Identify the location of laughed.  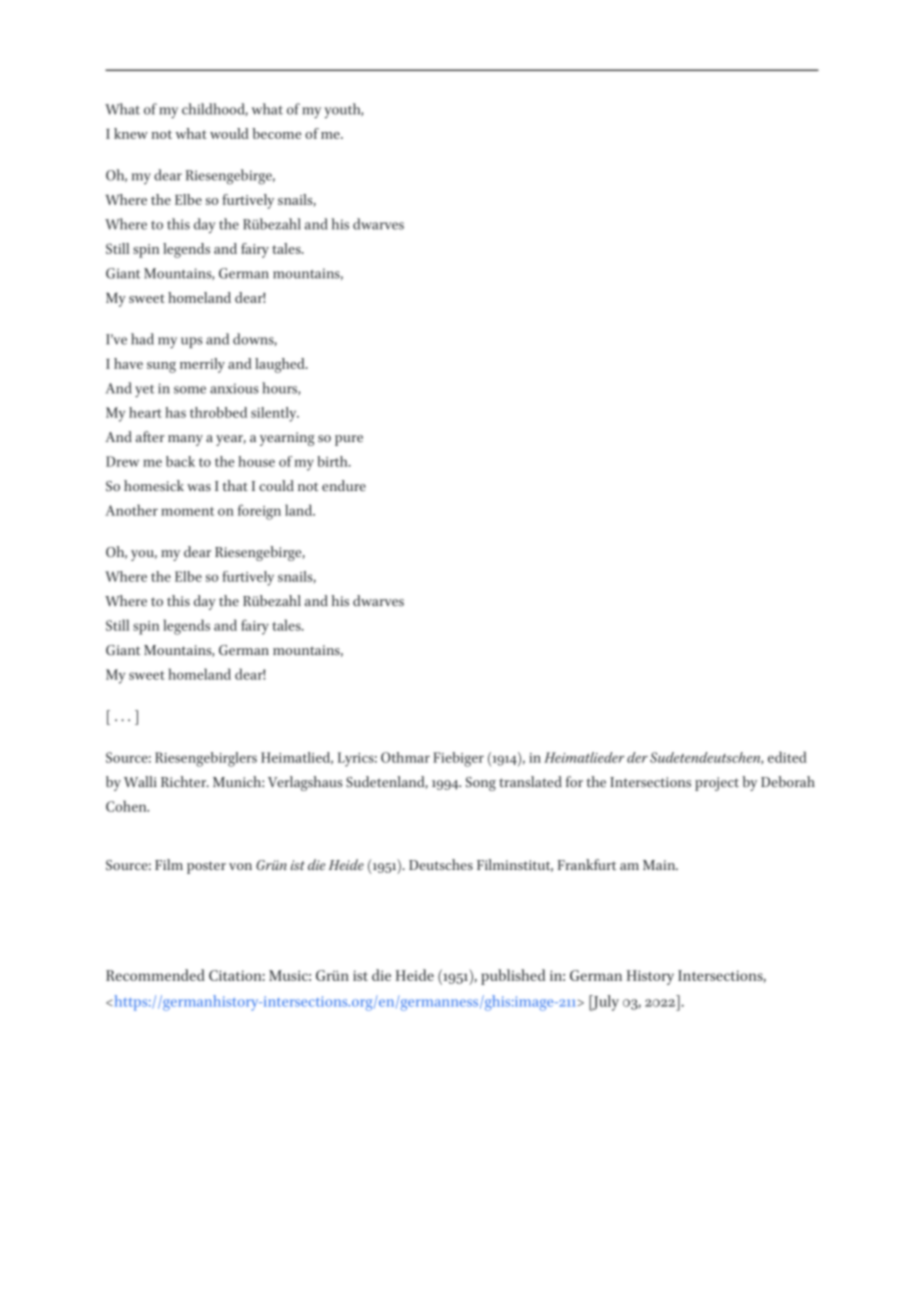
(281, 365).
